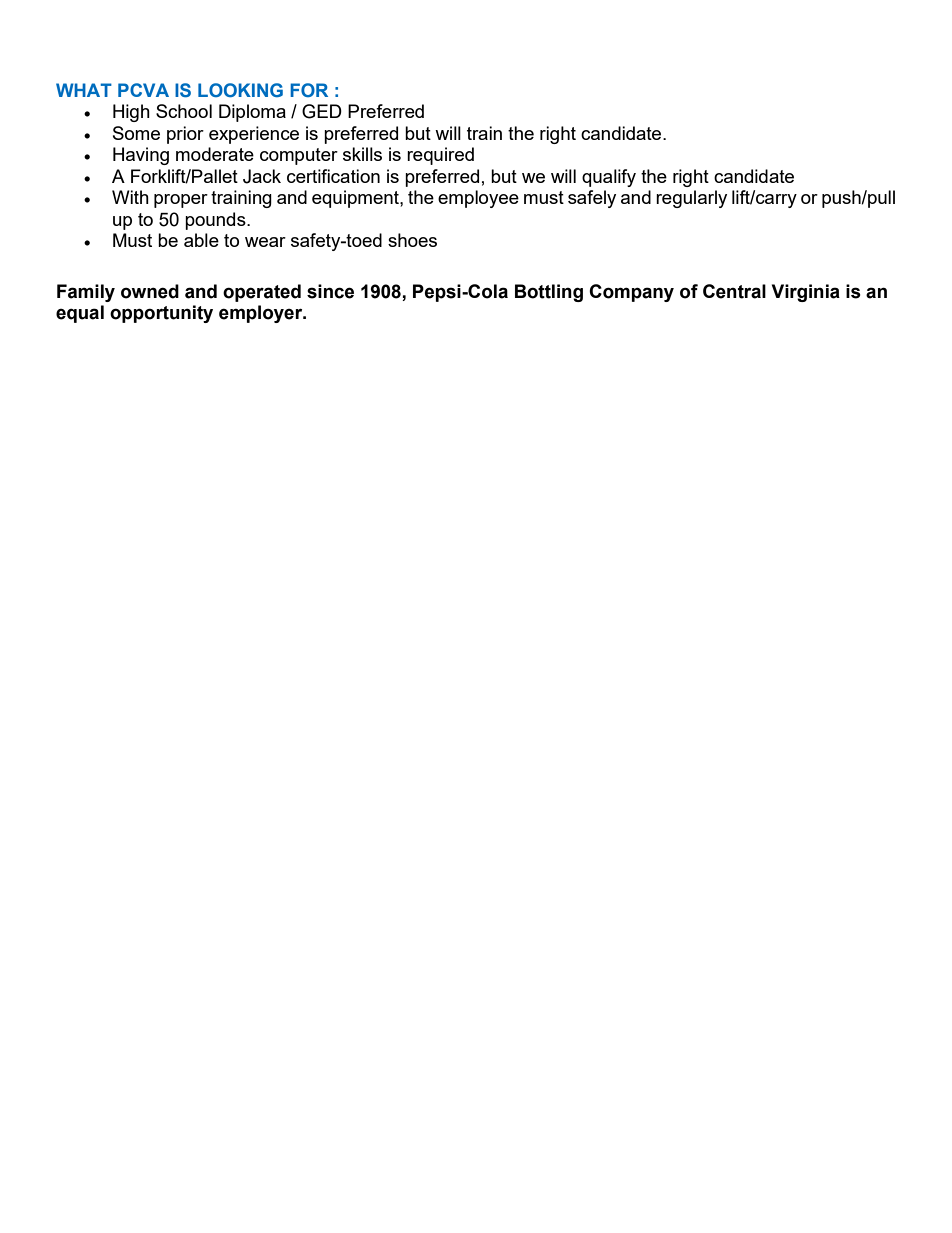  I want to click on required, so click(440, 156).
